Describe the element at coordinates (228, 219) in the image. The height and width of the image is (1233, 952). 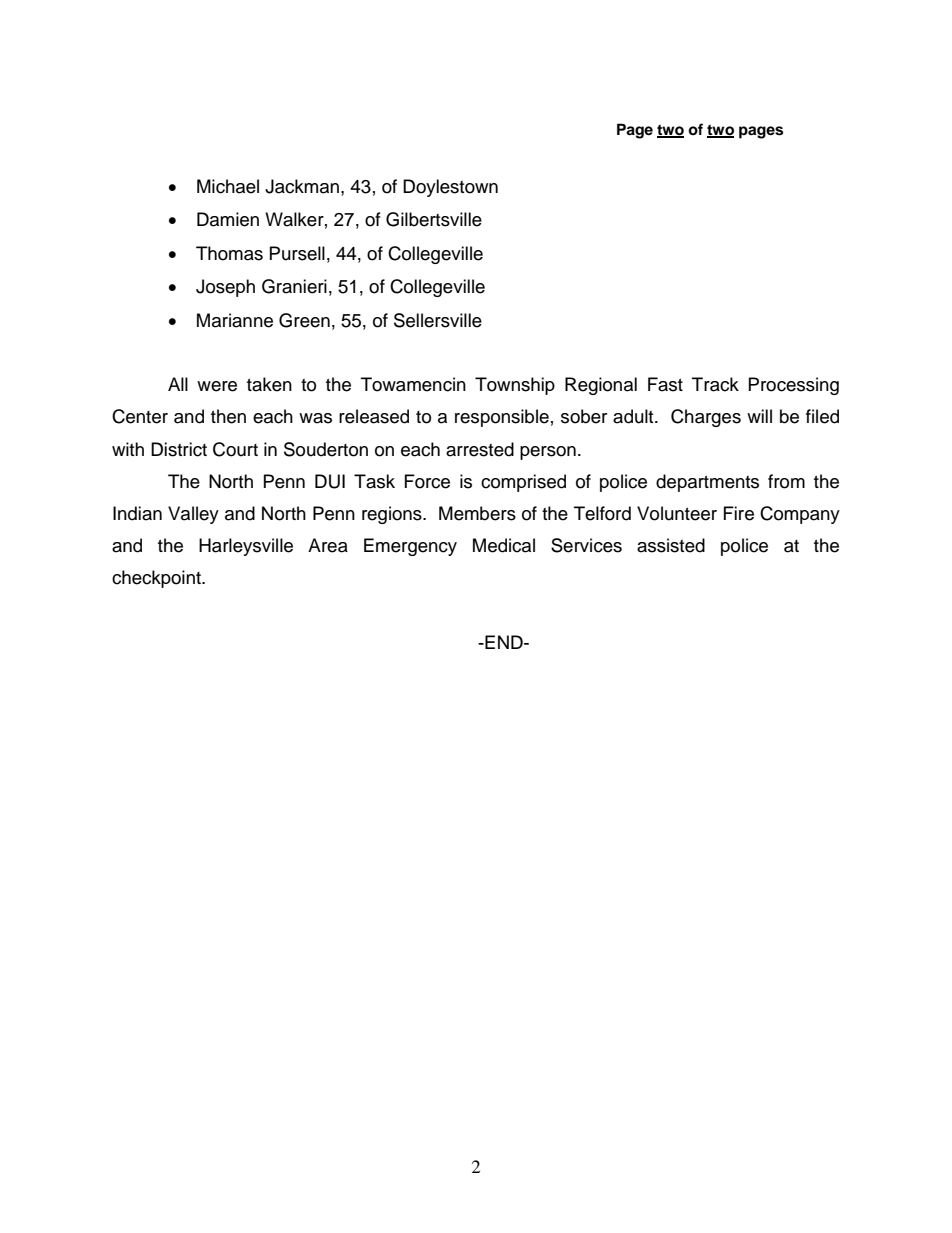
I see `Damien` at that location.
